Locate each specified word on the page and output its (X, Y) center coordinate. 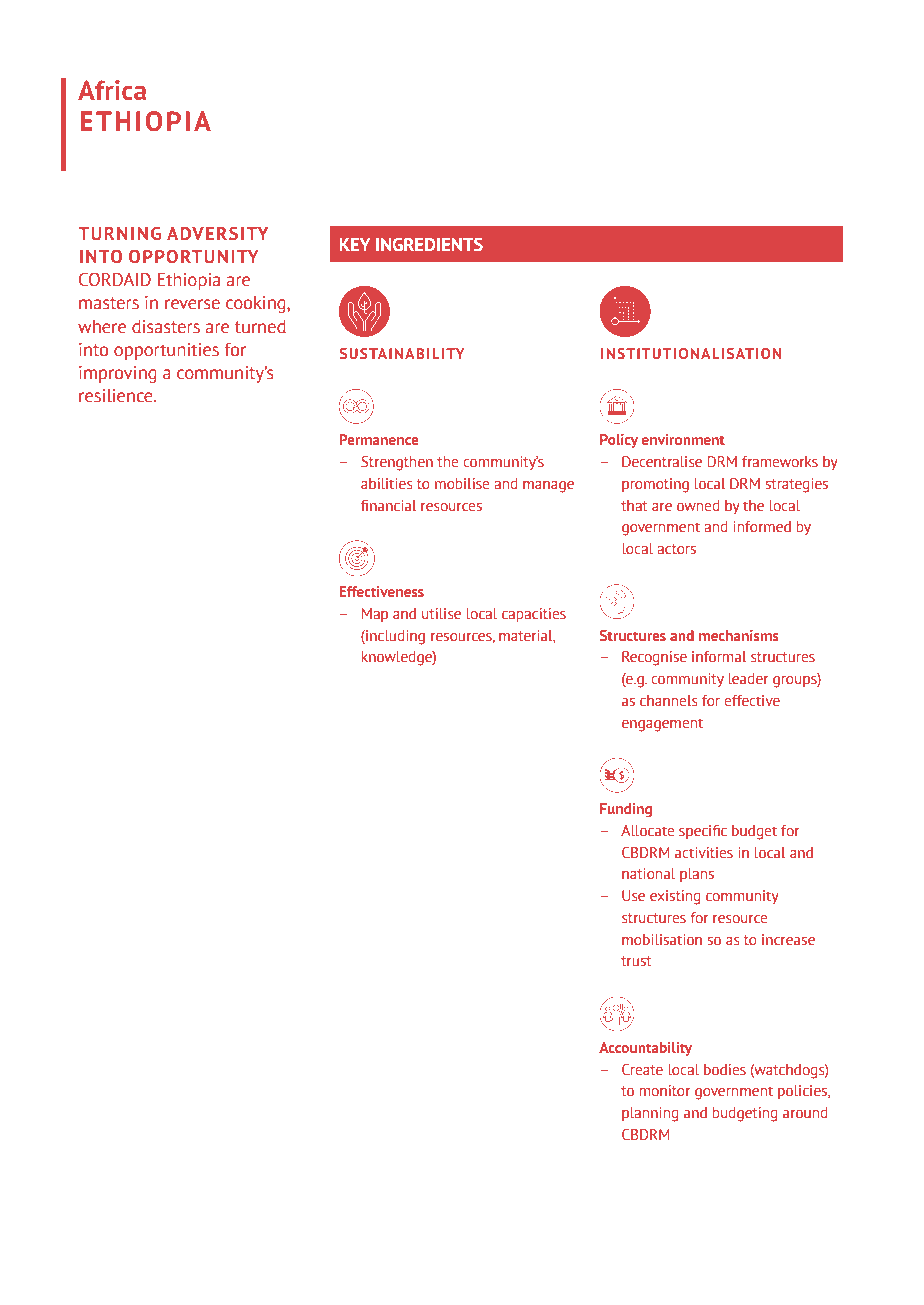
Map (375, 615)
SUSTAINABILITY (402, 353)
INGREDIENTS (429, 244)
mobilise (462, 484)
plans (697, 875)
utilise (441, 614)
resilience (117, 396)
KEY (355, 244)
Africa (112, 90)
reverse (192, 304)
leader (748, 679)
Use (633, 896)
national (648, 874)
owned (698, 506)
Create (642, 1070)
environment (683, 439)
